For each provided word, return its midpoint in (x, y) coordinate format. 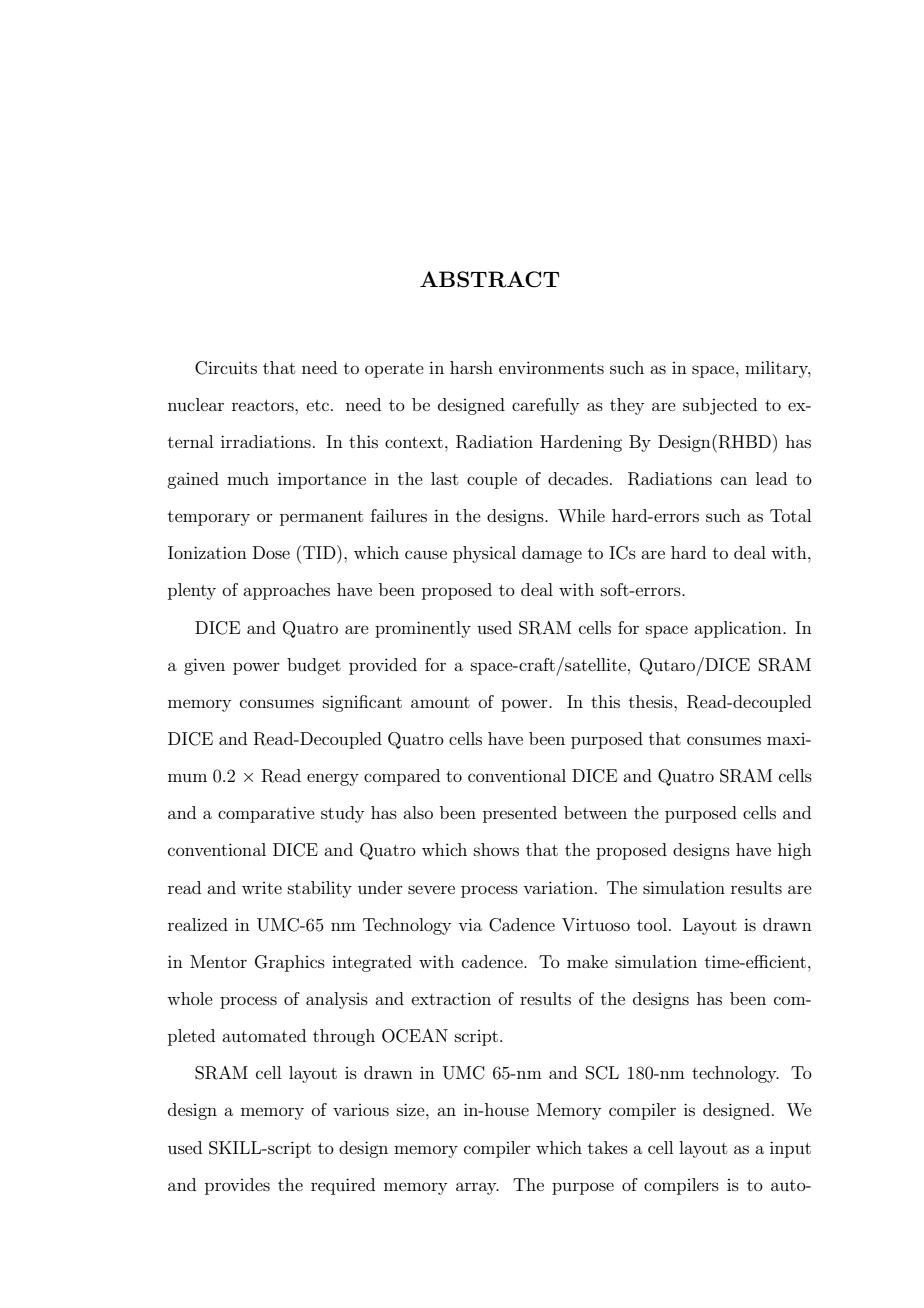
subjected (720, 406)
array (477, 1188)
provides (237, 1186)
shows (496, 849)
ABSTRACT (490, 279)
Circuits (226, 368)
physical (484, 554)
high (795, 851)
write (262, 888)
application (739, 629)
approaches (286, 591)
